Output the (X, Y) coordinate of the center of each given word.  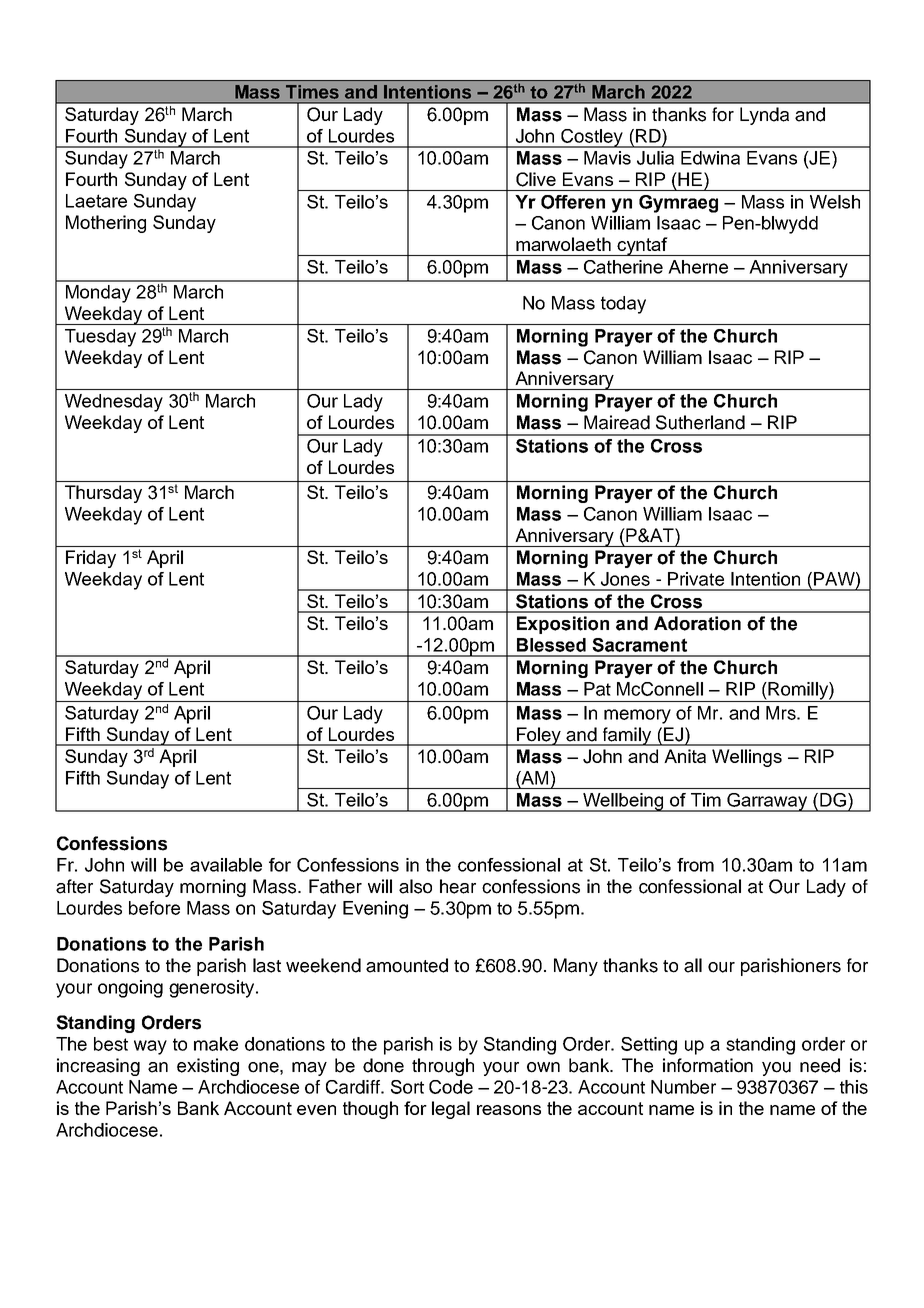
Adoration (697, 623)
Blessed (551, 645)
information (708, 1065)
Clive (536, 179)
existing (208, 1067)
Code (451, 1087)
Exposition (563, 625)
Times (312, 92)
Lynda (764, 116)
